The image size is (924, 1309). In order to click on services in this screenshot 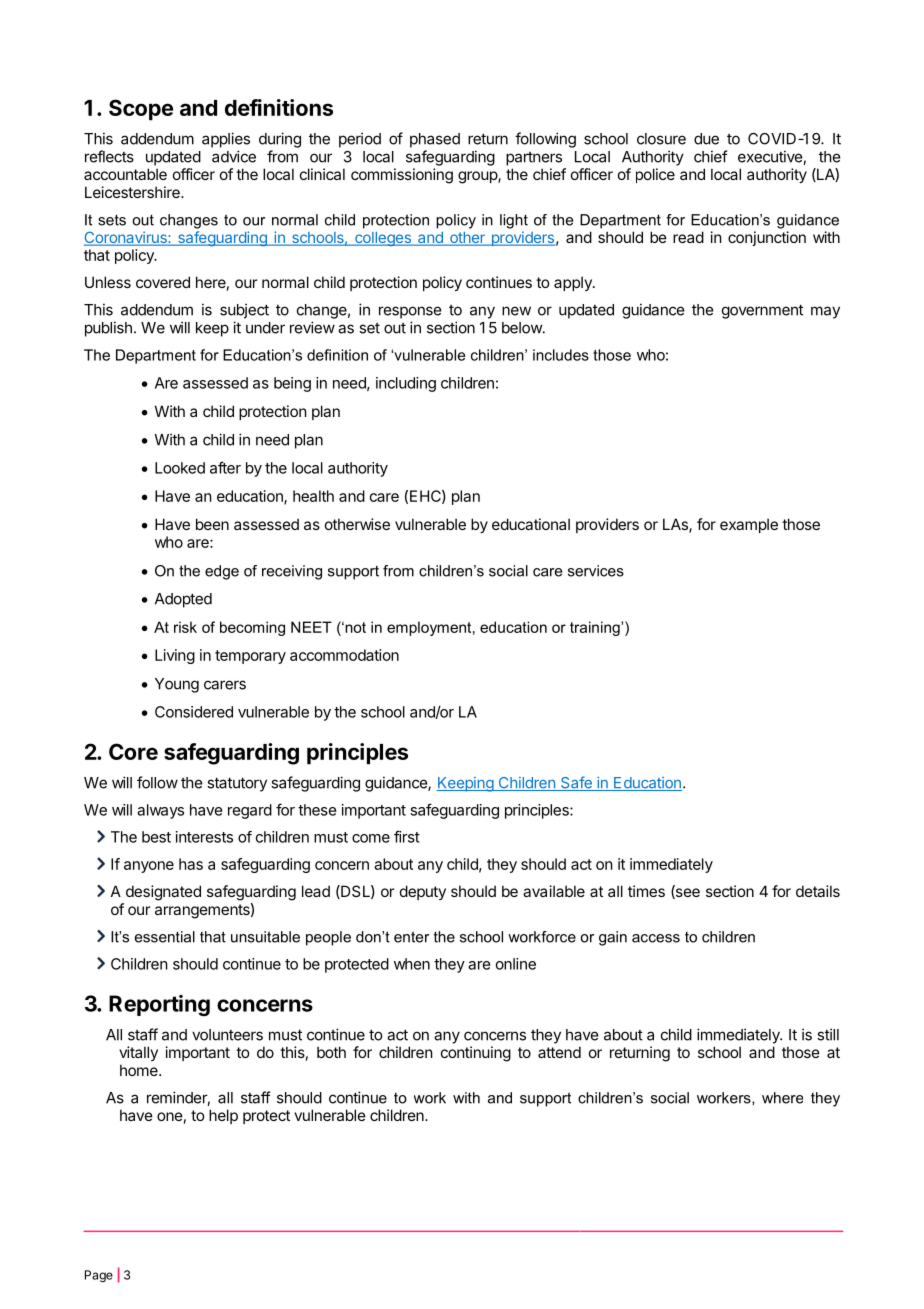, I will do `click(596, 571)`.
